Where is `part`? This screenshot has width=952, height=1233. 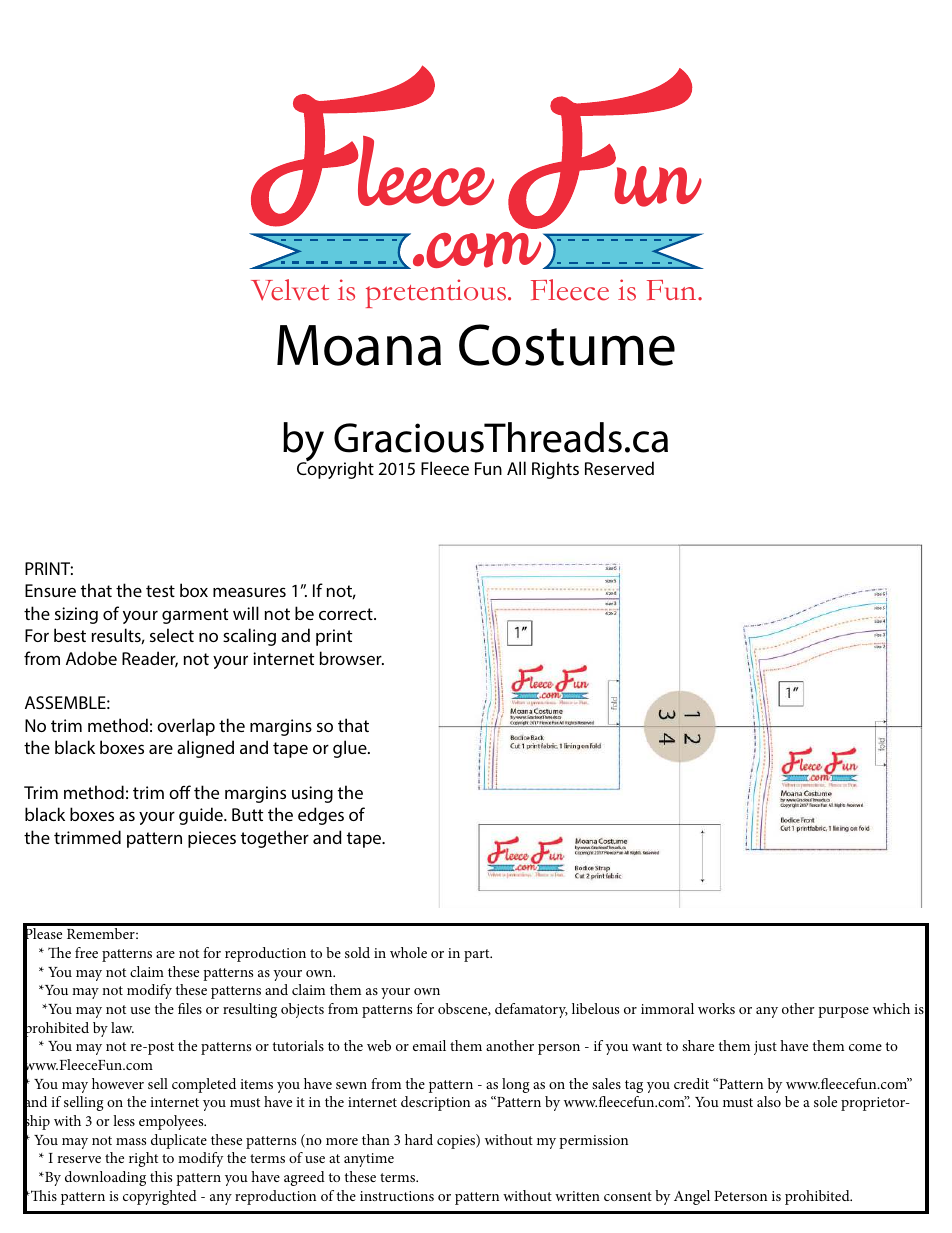
part is located at coordinates (478, 955).
